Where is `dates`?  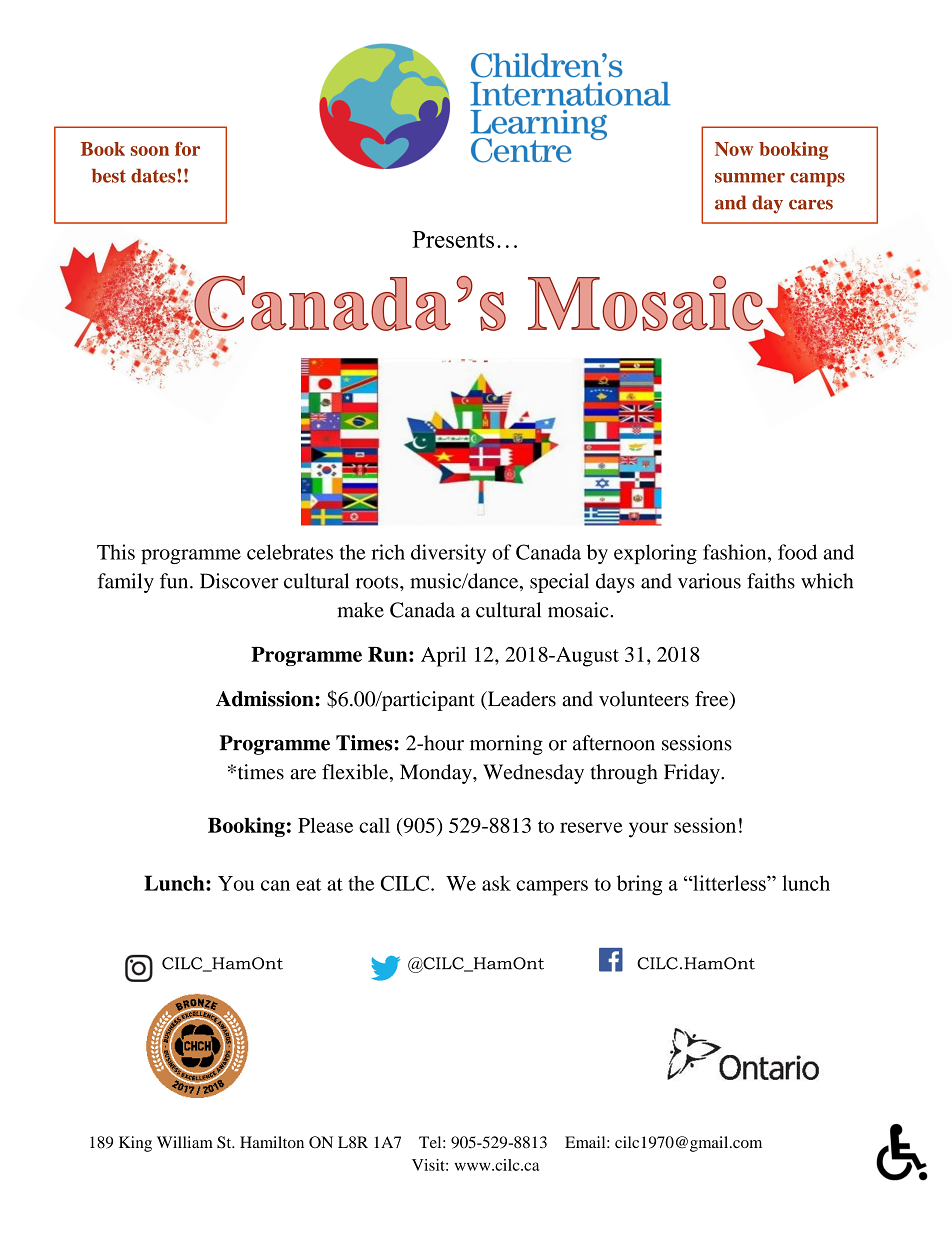 dates is located at coordinates (154, 175).
